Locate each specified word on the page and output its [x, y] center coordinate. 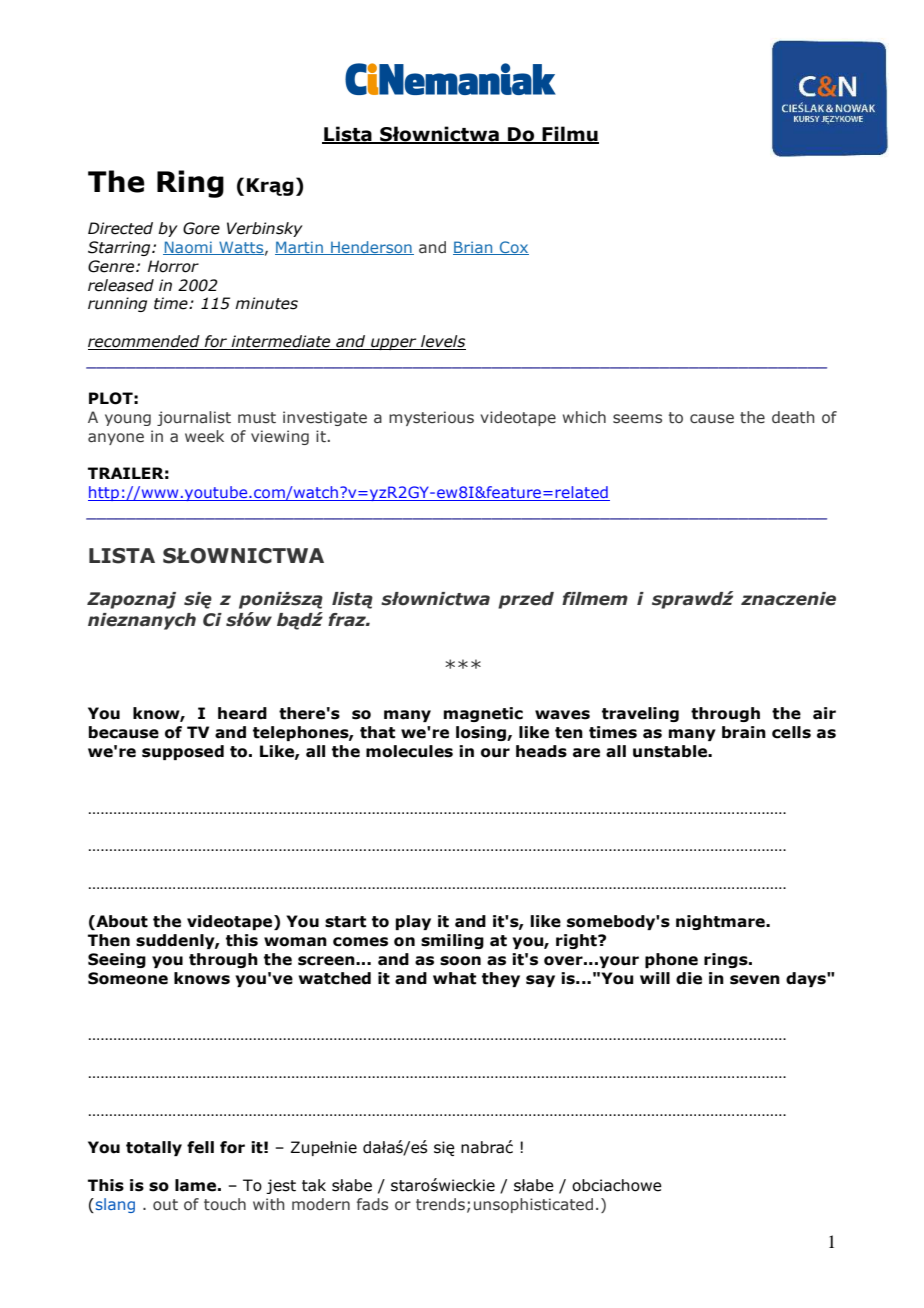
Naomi [188, 248]
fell [200, 1147]
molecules [409, 751]
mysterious [431, 418]
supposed [183, 752]
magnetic [483, 714]
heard [242, 713]
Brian [474, 248]
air [824, 713]
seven [755, 980]
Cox [513, 248]
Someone [128, 978]
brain [744, 732]
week [204, 436]
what [454, 978]
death [793, 417]
